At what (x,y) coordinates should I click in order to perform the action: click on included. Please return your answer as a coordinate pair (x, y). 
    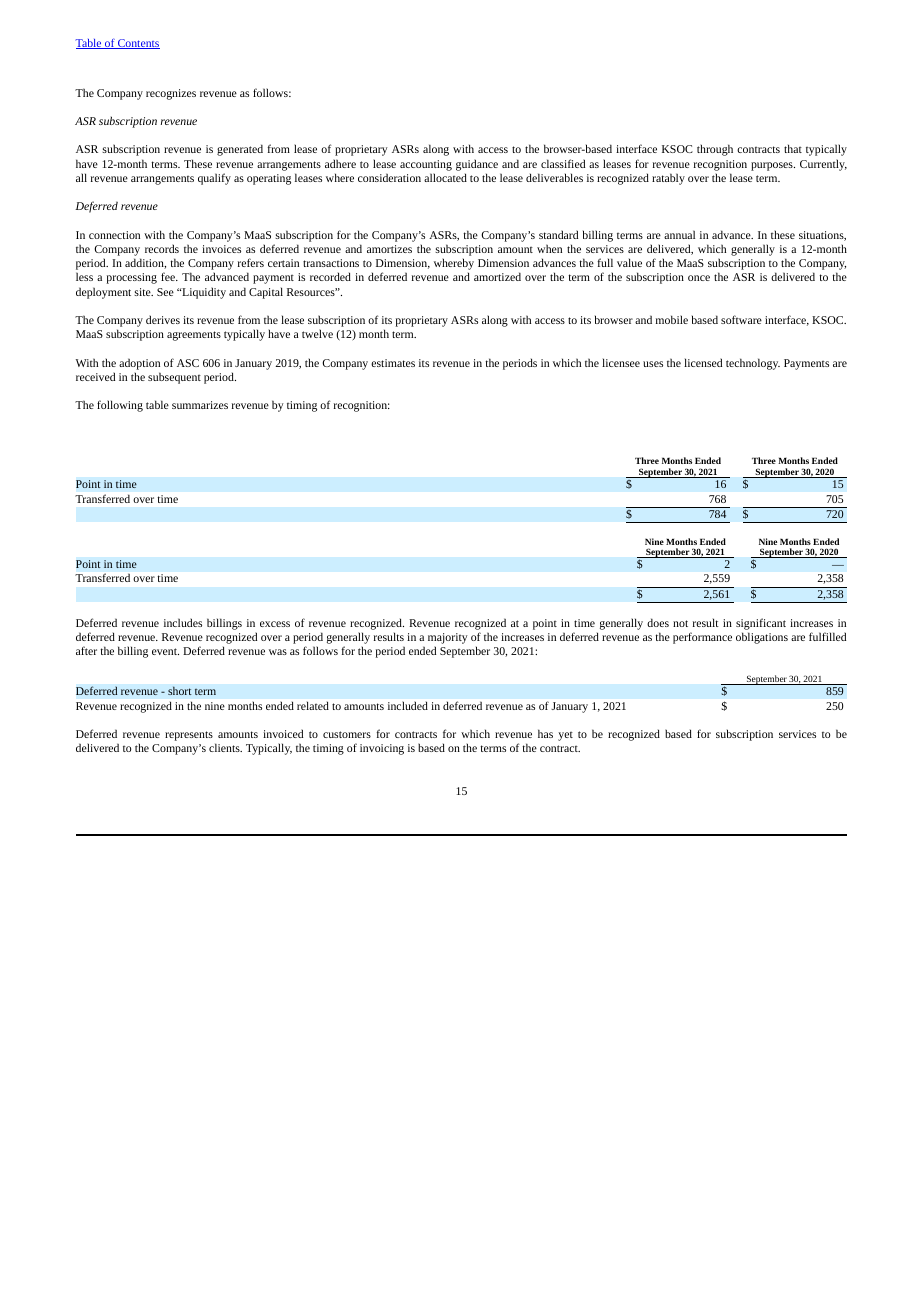
    Looking at the image, I should click on (408, 706).
